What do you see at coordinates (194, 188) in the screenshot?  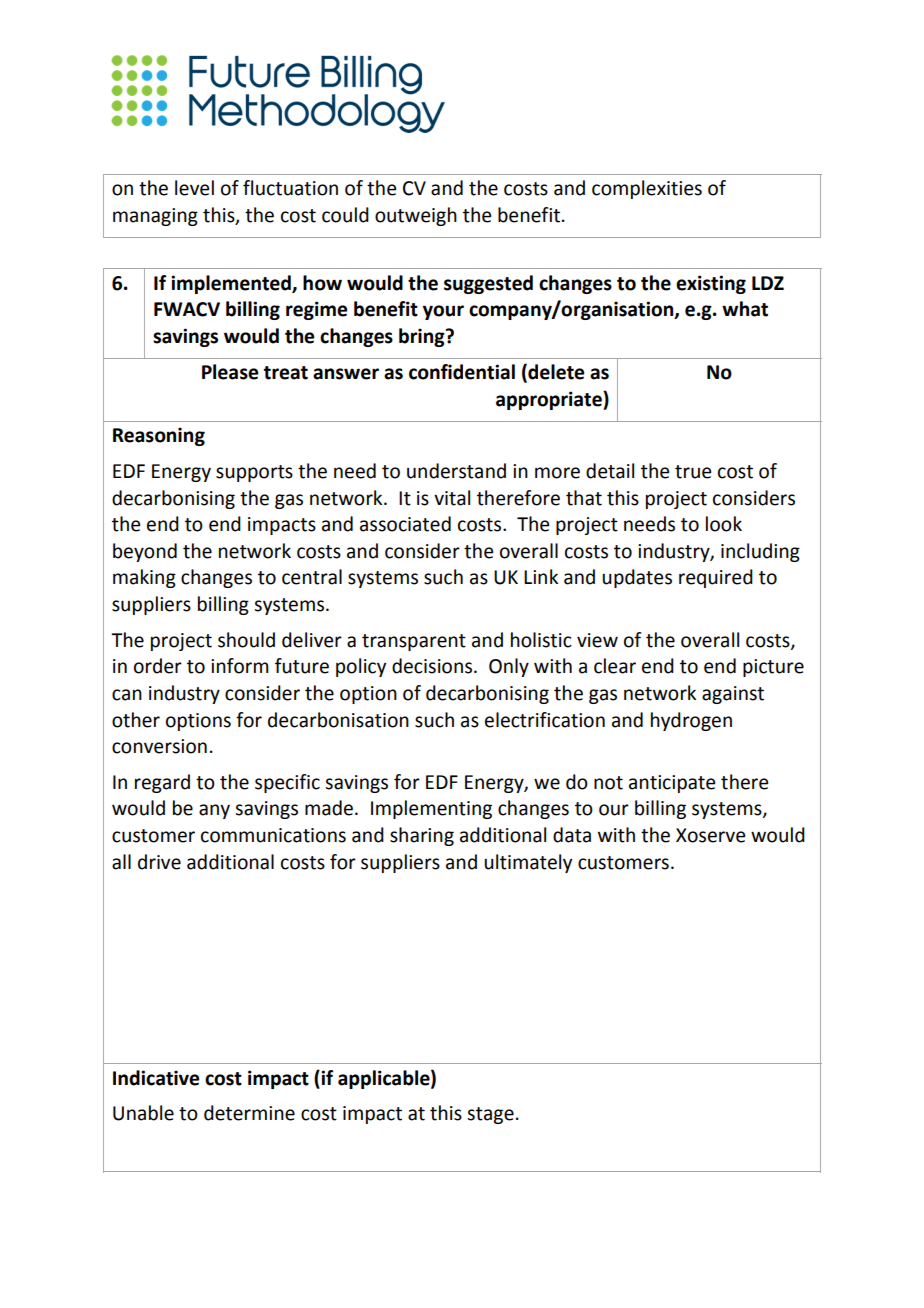 I see `level` at bounding box center [194, 188].
